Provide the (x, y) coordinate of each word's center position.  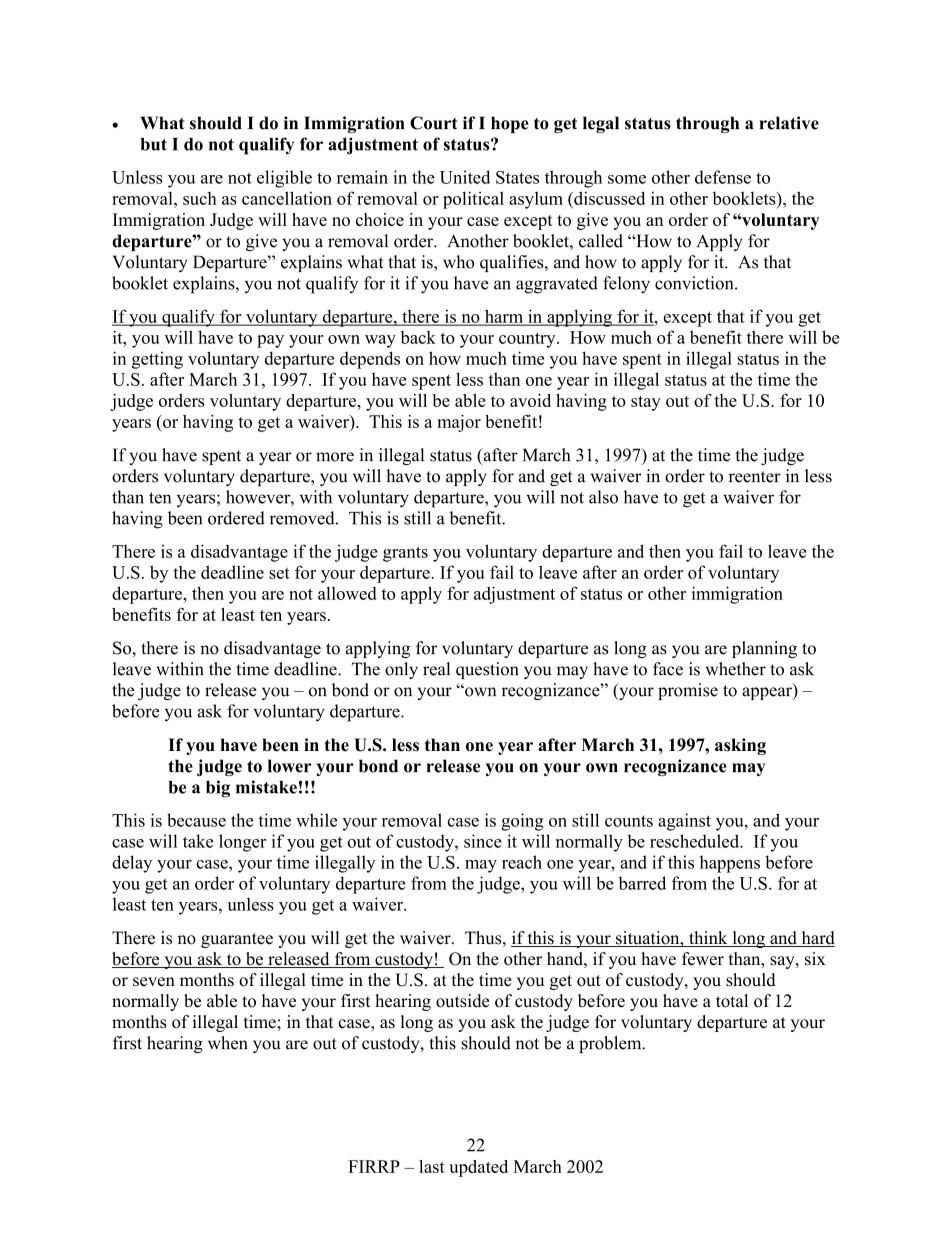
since (483, 841)
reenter (755, 477)
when (228, 1043)
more (335, 457)
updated (478, 1168)
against (684, 822)
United (465, 177)
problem (611, 1044)
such (200, 198)
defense (723, 177)
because (196, 820)
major (459, 423)
